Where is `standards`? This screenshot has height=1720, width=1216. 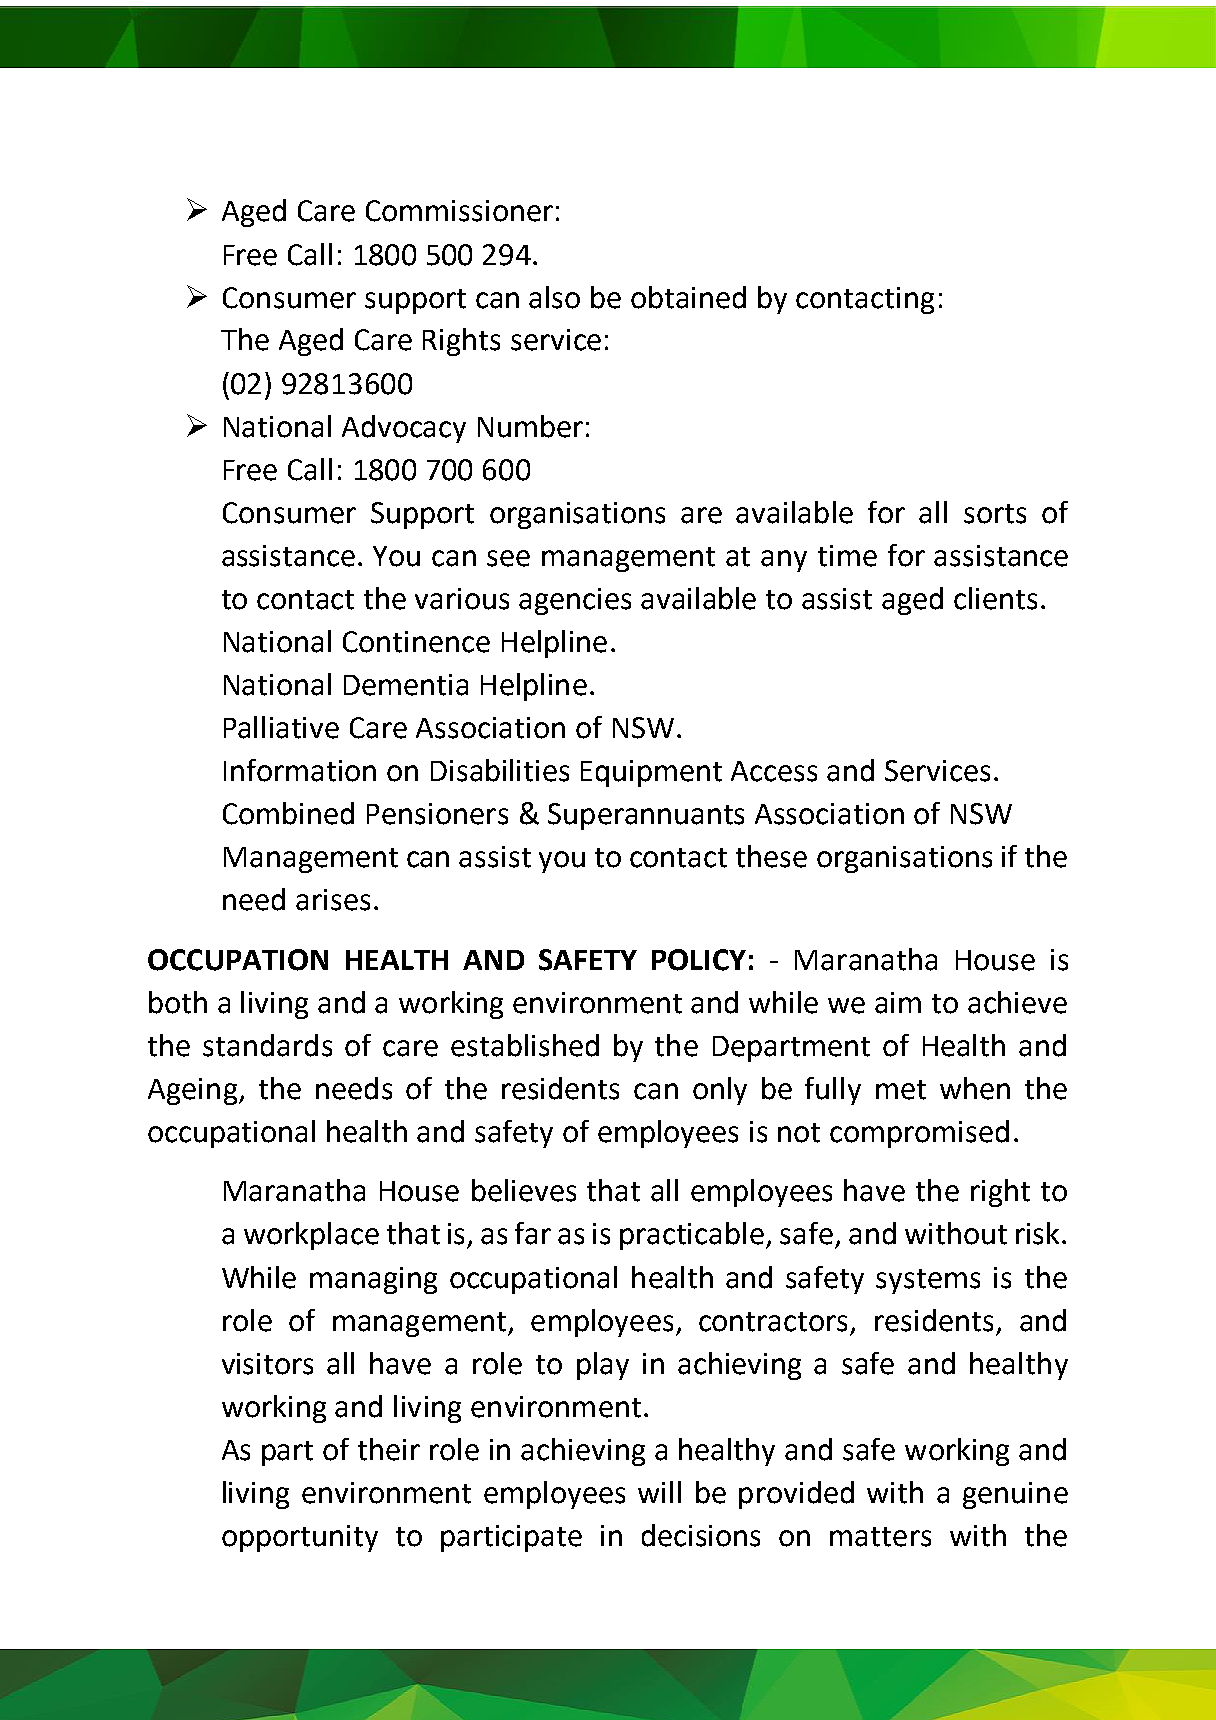
standards is located at coordinates (267, 1045).
